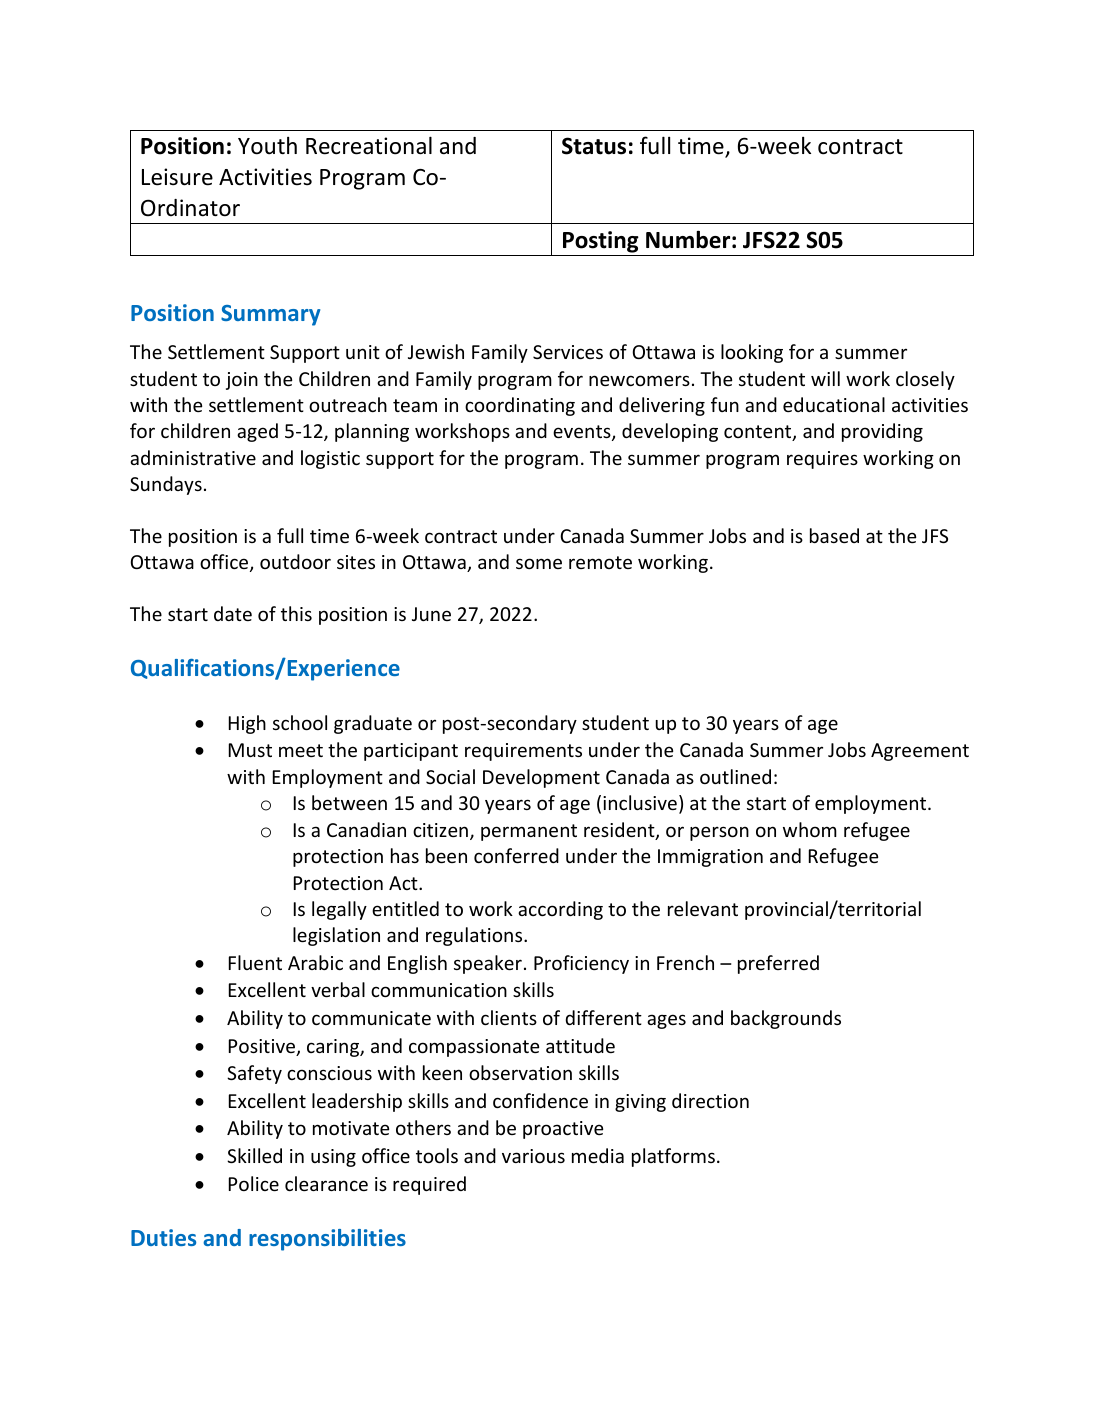 Image resolution: width=1103 pixels, height=1428 pixels. What do you see at coordinates (516, 855) in the screenshot?
I see `conferred` at bounding box center [516, 855].
